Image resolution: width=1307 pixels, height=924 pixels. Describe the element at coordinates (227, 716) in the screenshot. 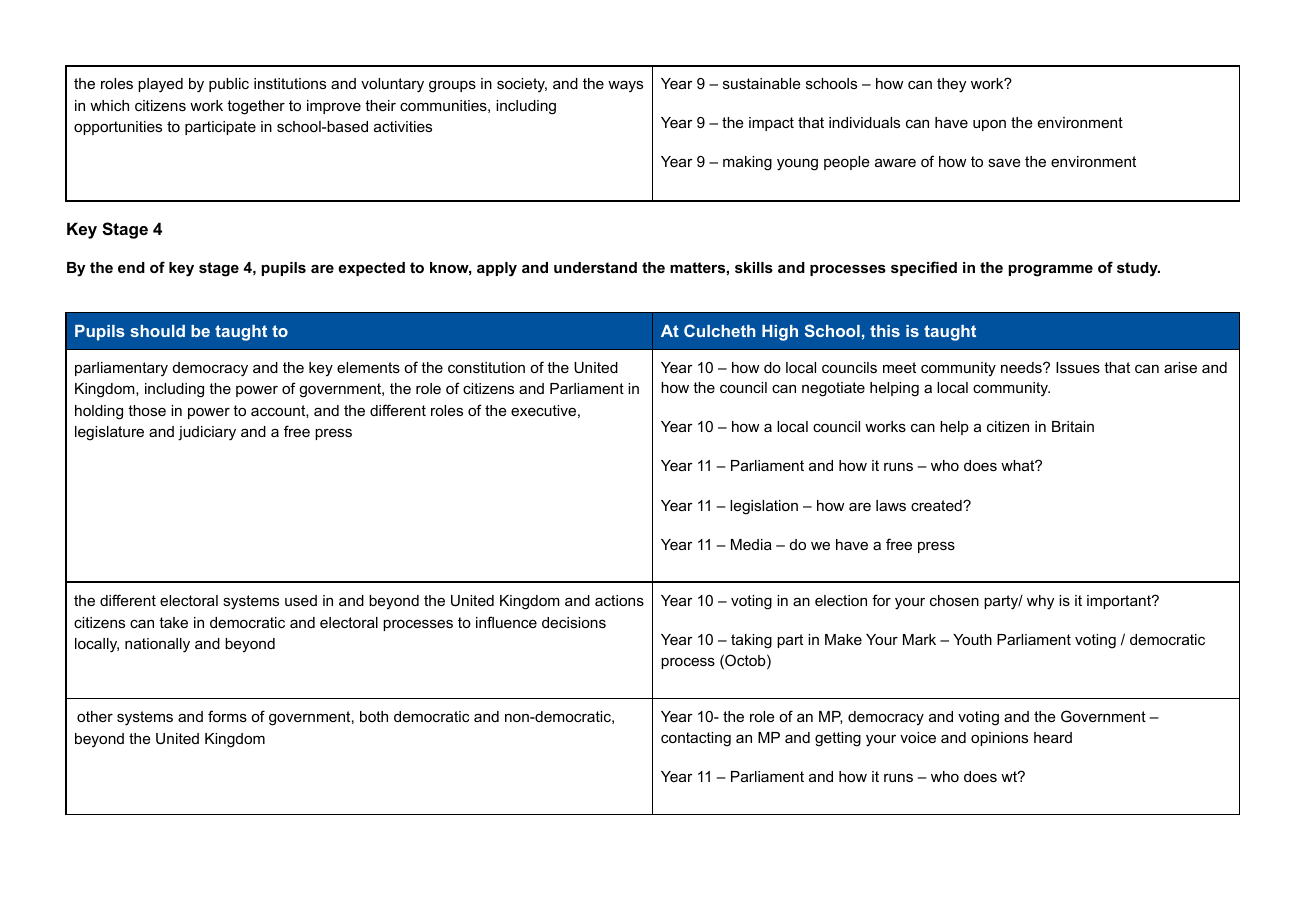

I see `forms` at that location.
